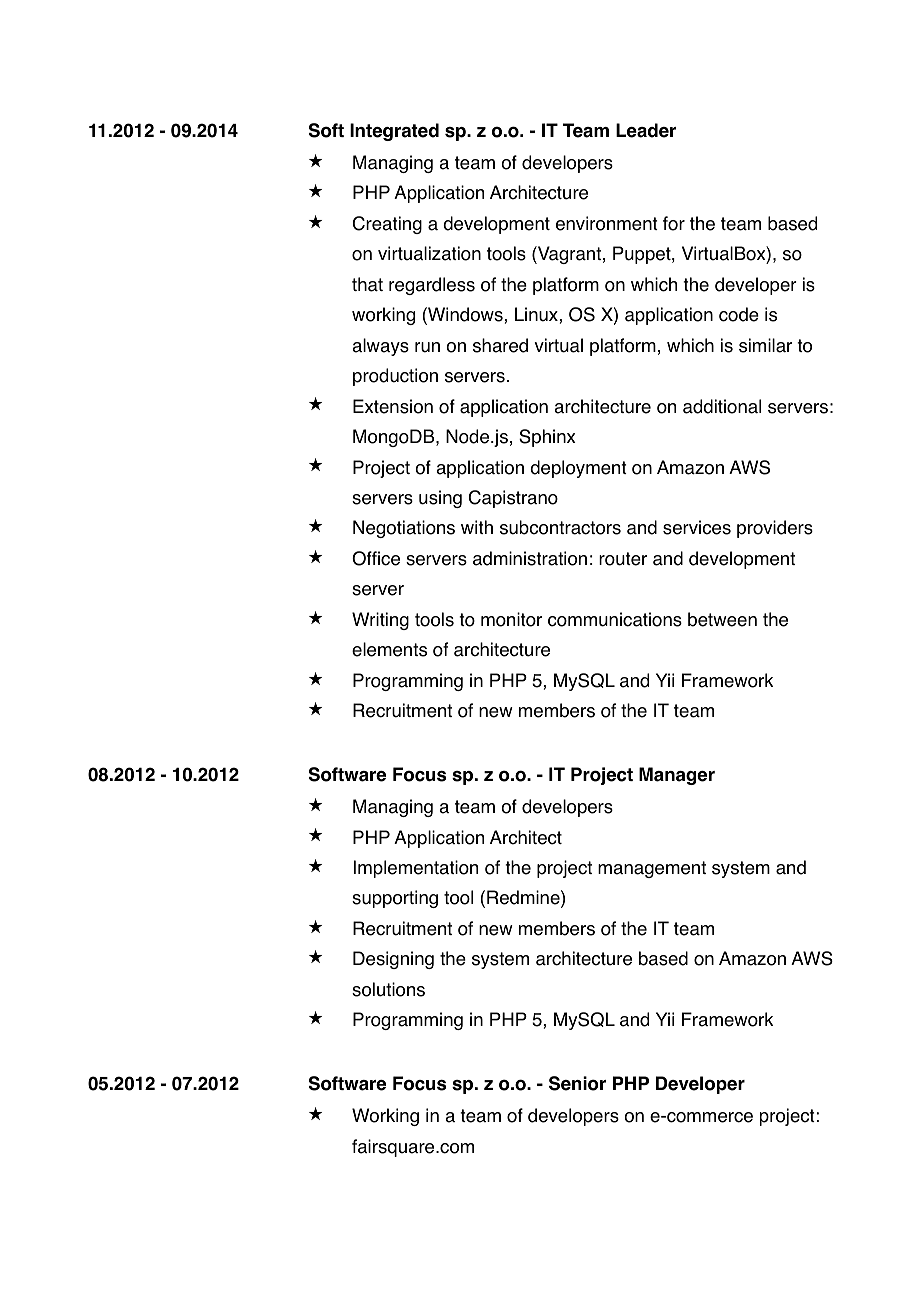 This document has height=1308, width=924. Describe the element at coordinates (394, 132) in the document. I see `Integrated` at that location.
